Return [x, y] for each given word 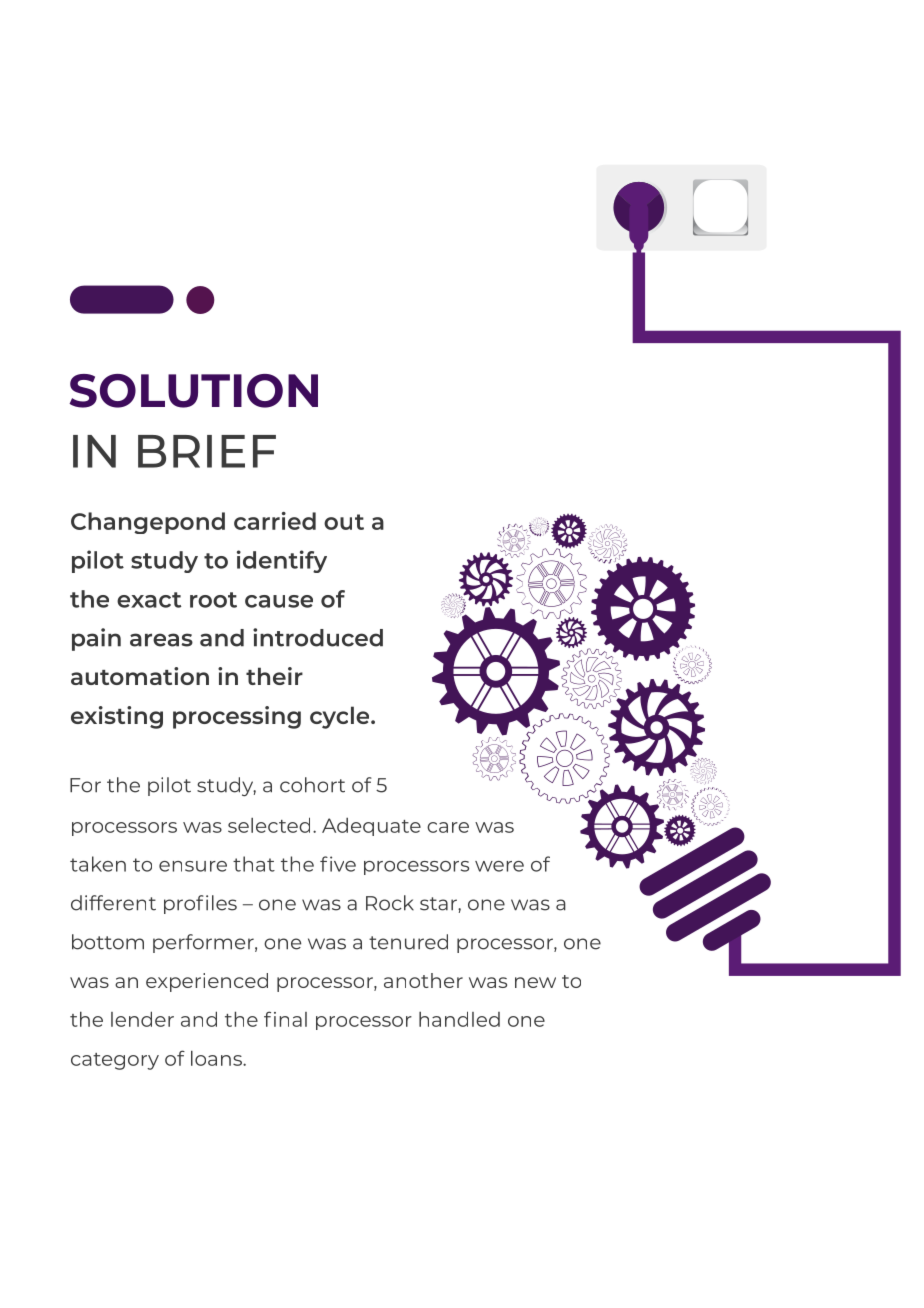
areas [161, 640]
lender [142, 1019]
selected [269, 825]
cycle [341, 717]
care [448, 827]
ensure [193, 866]
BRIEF [207, 451]
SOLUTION [193, 391]
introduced [318, 637]
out [344, 522]
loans [217, 1058]
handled [459, 1019]
